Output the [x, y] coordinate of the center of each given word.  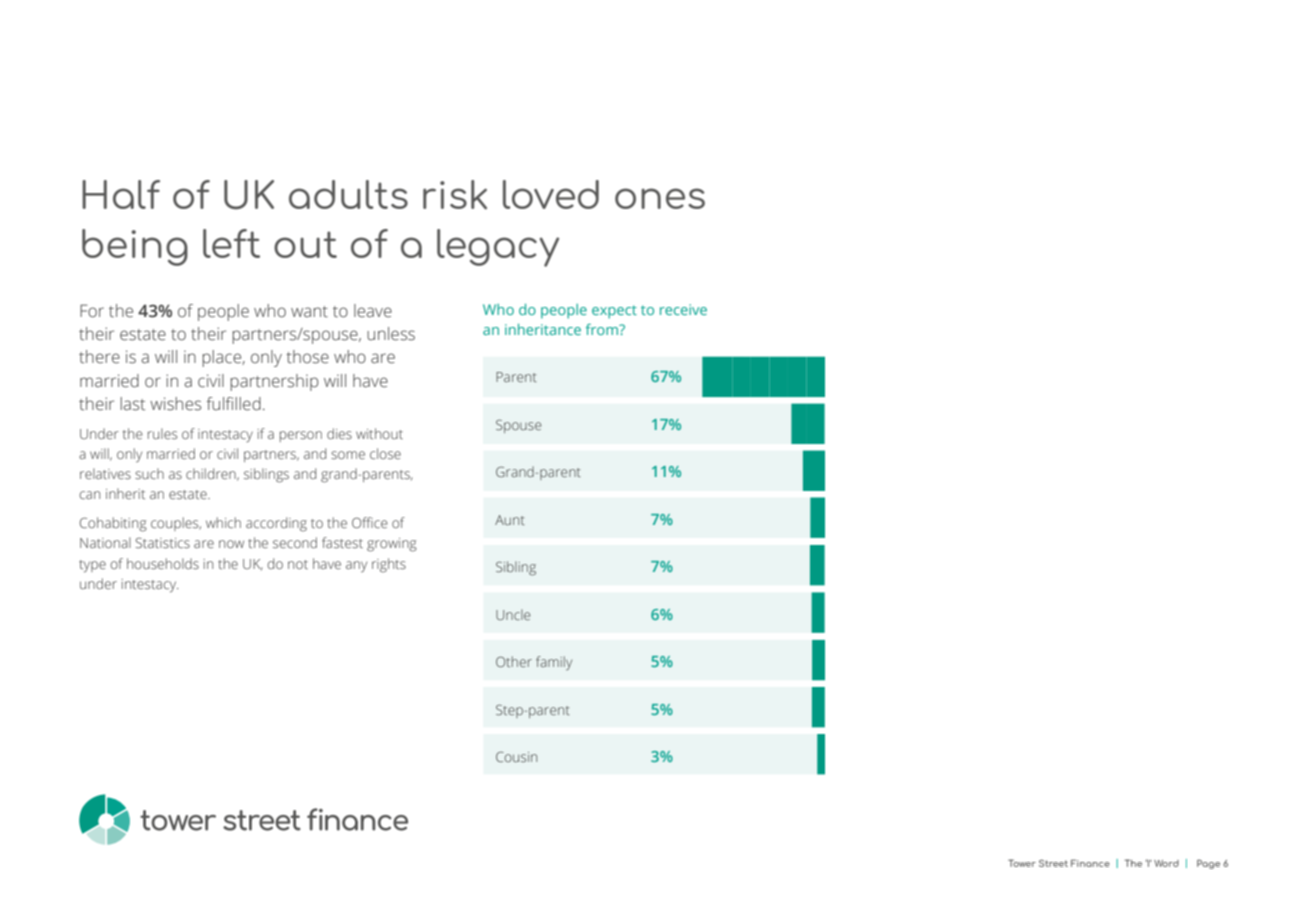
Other [514, 661]
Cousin [516, 757]
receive [683, 309]
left [231, 243]
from [603, 329]
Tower [1022, 863]
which [223, 522]
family [554, 663]
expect [614, 312]
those [307, 357]
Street [1053, 863]
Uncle [513, 614]
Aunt [510, 520]
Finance [1090, 863]
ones [660, 198]
